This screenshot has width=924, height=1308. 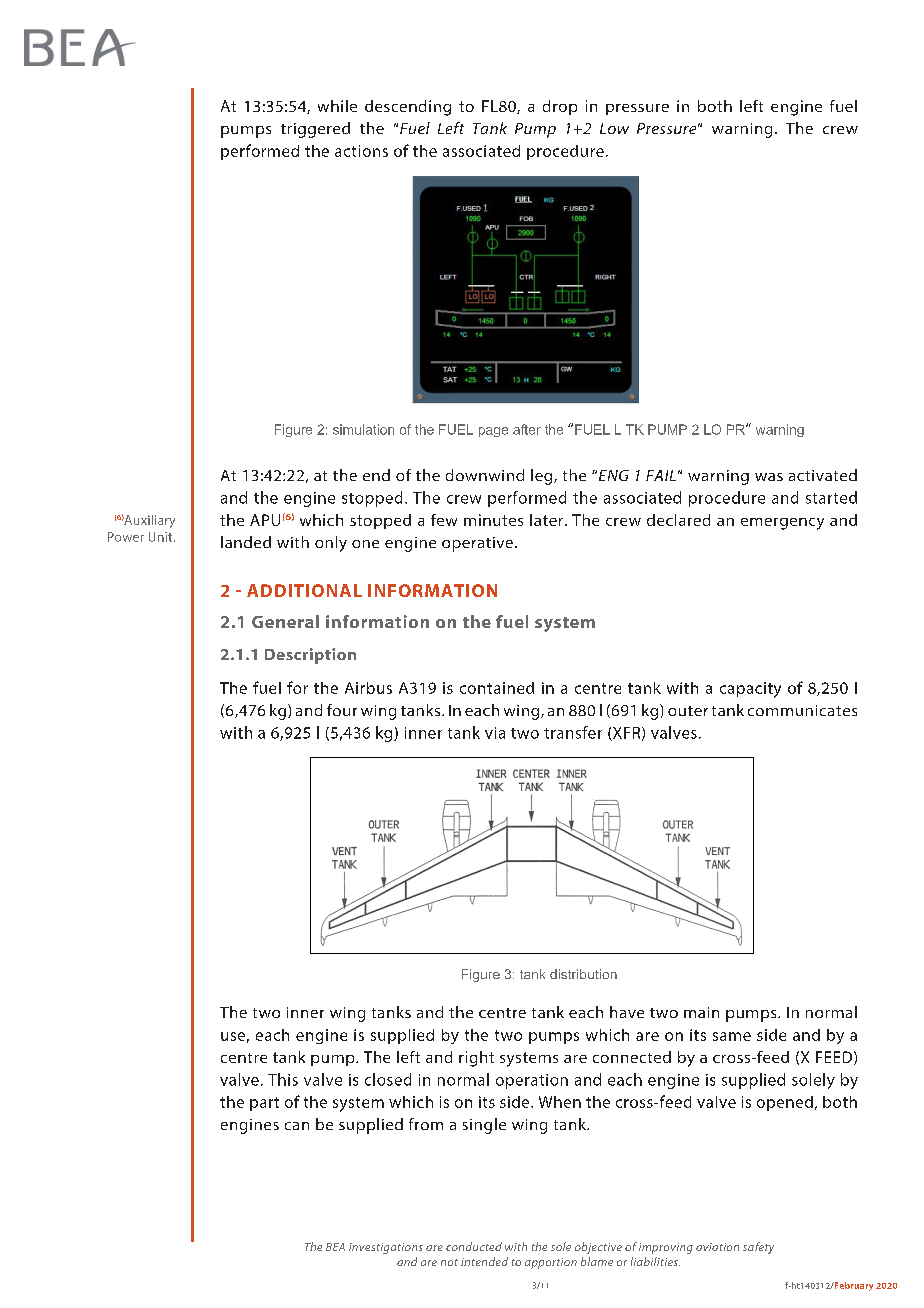 What do you see at coordinates (493, 520) in the screenshot?
I see `minutes` at bounding box center [493, 520].
